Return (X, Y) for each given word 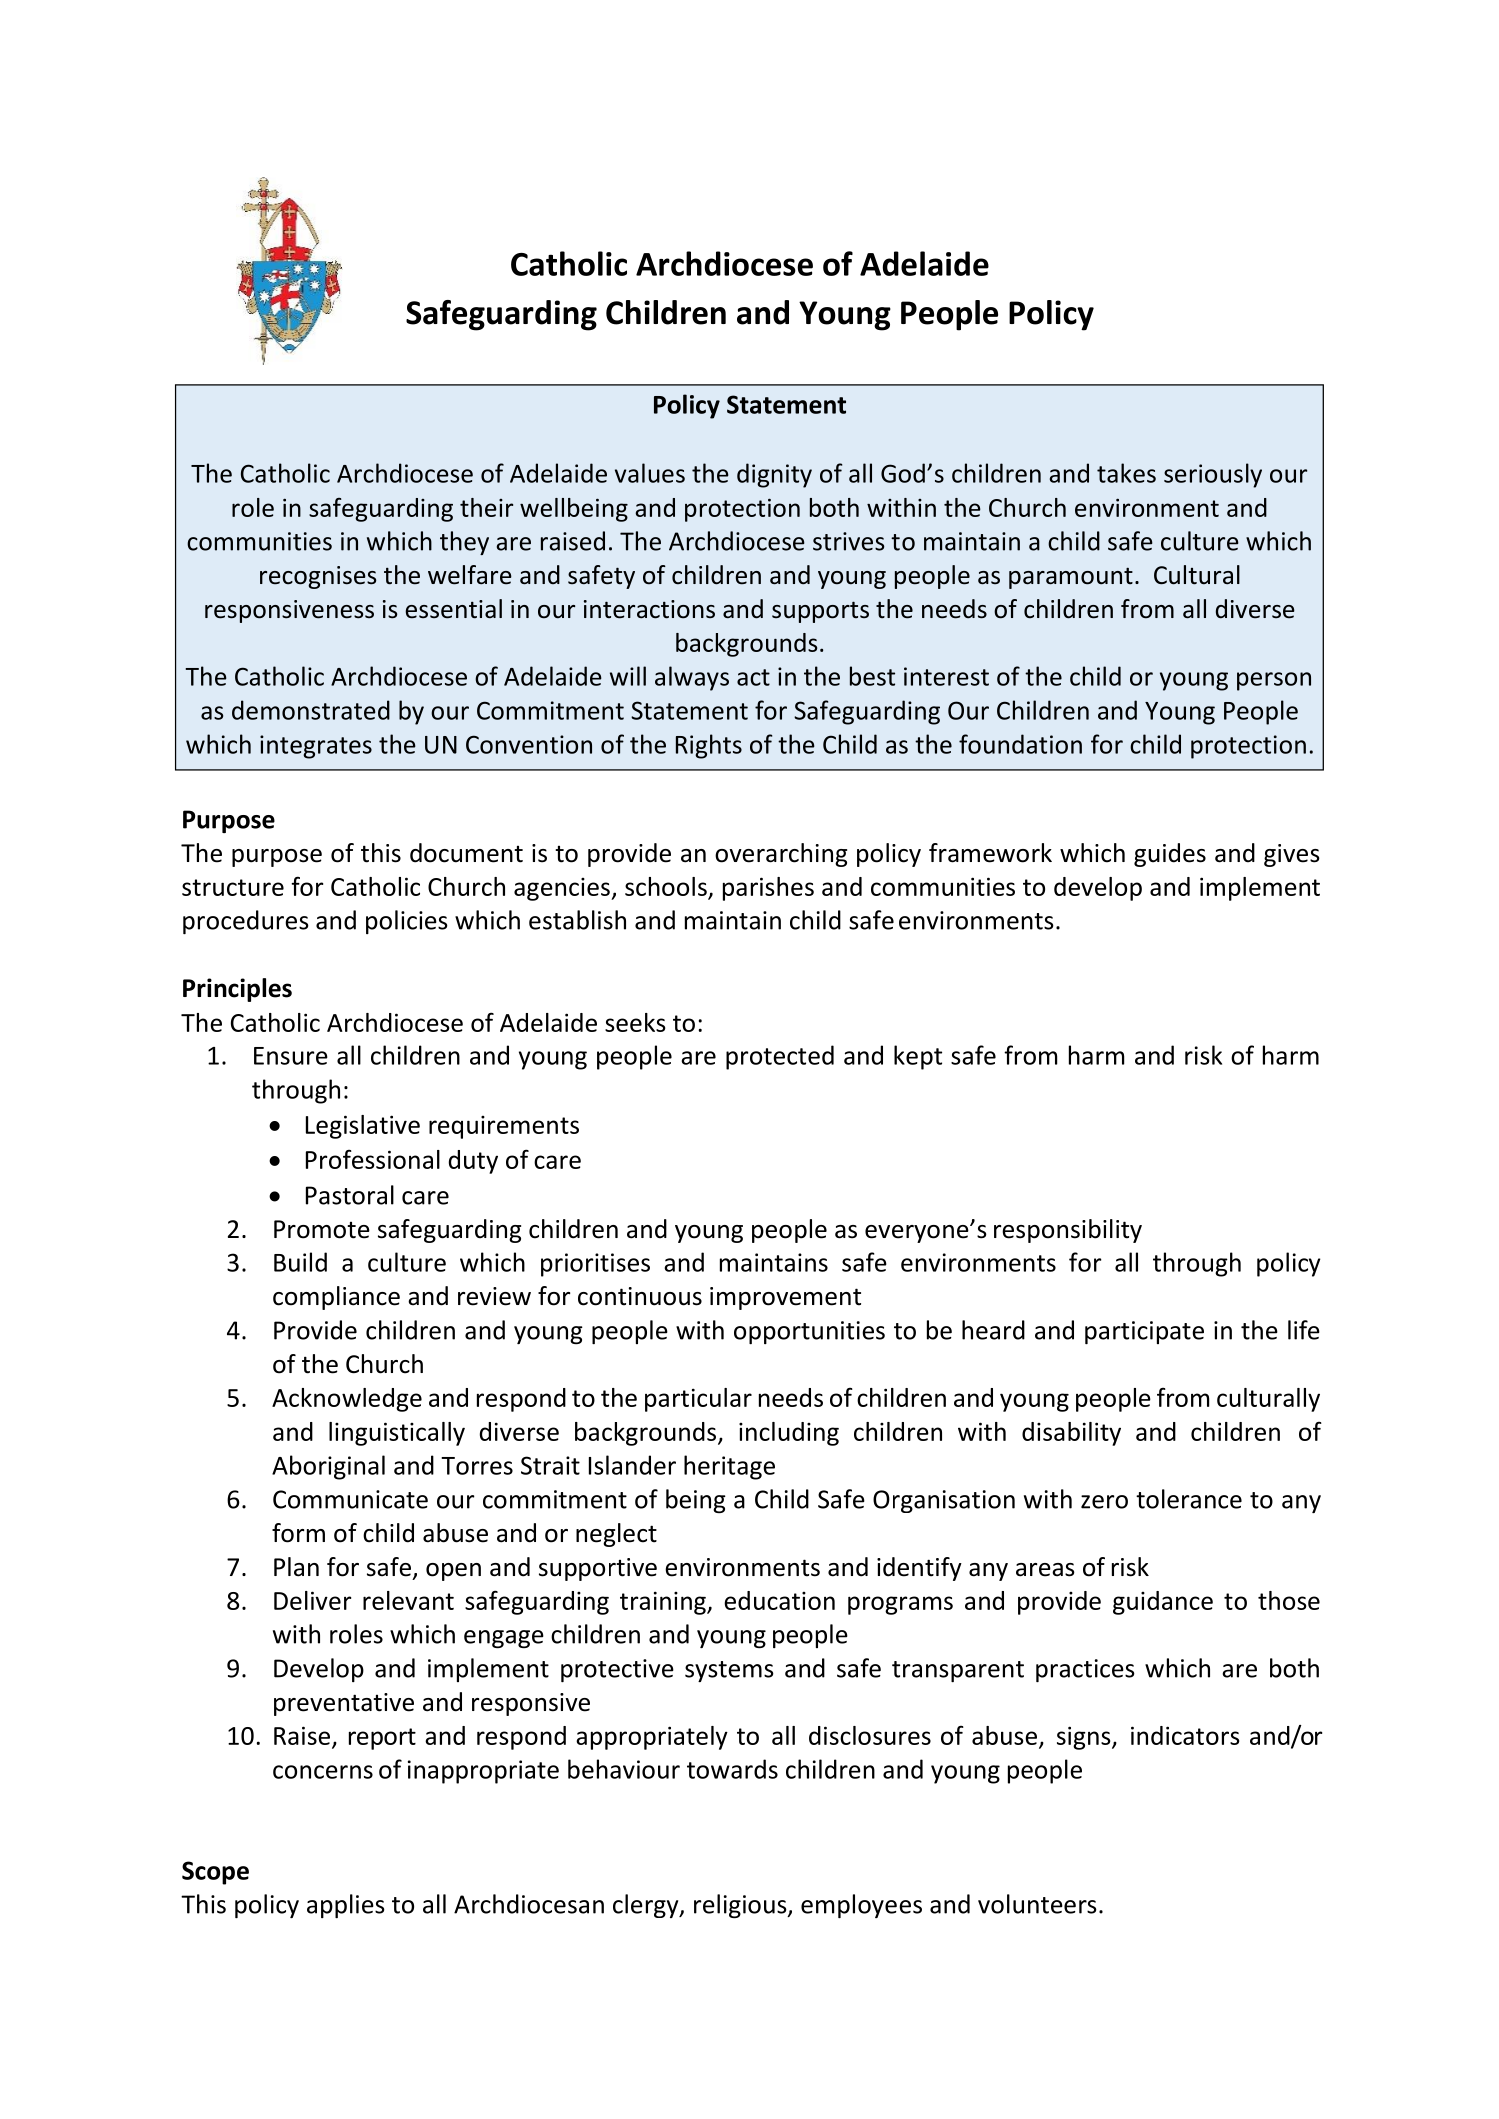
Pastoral (350, 1195)
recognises (318, 577)
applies (346, 1906)
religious (741, 1906)
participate (1144, 1332)
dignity (774, 475)
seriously (1213, 475)
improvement (785, 1298)
